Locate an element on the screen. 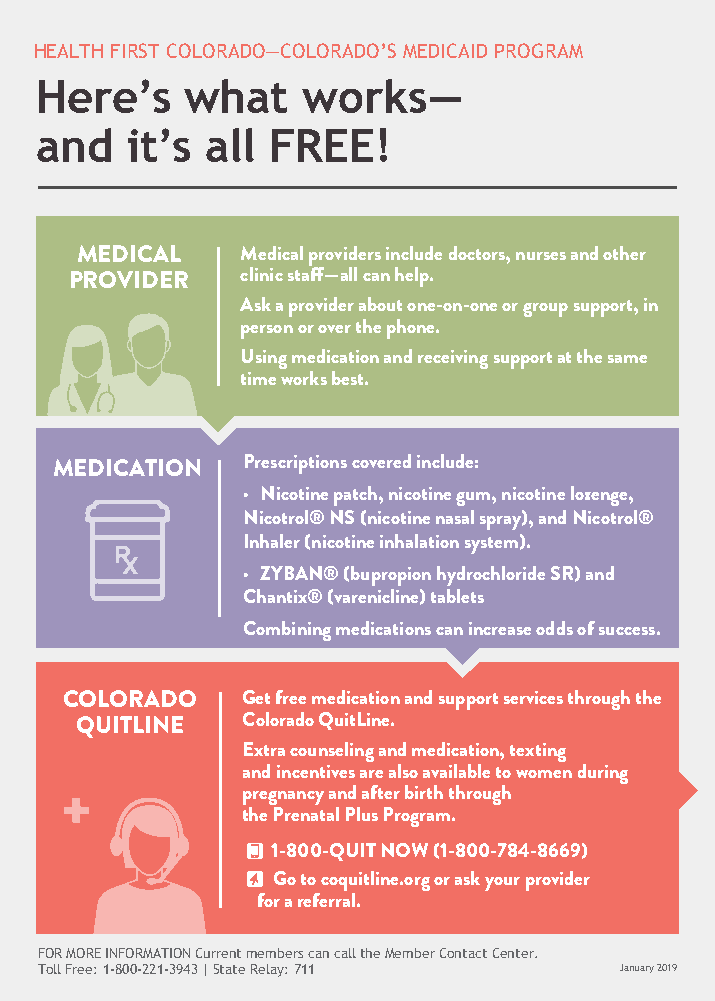 This screenshot has height=1001, width=715. clinic is located at coordinates (261, 274).
